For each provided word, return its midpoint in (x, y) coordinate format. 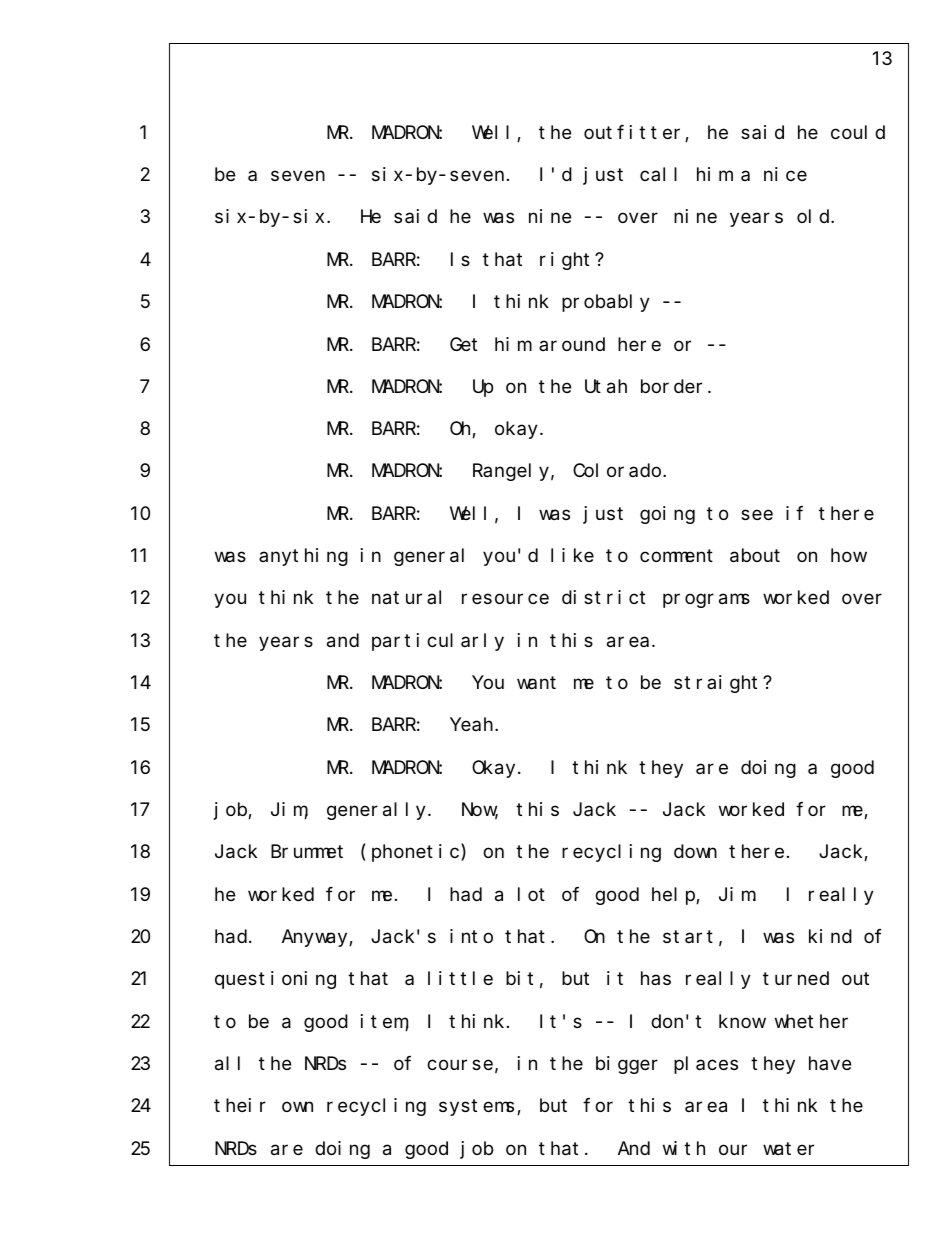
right (568, 261)
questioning (275, 980)
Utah (606, 386)
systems (476, 1108)
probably (606, 303)
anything (303, 557)
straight (719, 684)
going (667, 515)
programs (706, 601)
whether (811, 1021)
